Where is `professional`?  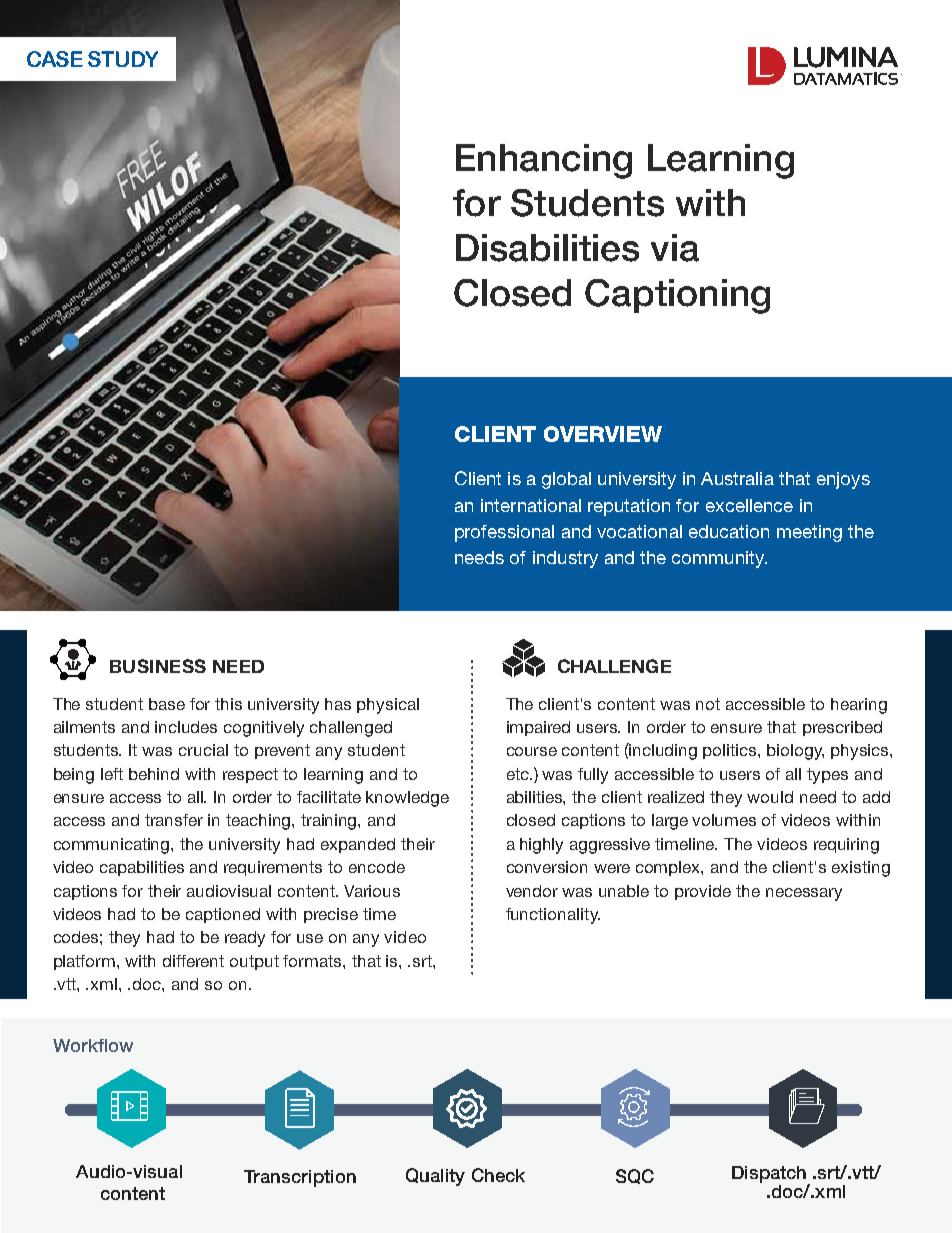
professional is located at coordinates (504, 533).
